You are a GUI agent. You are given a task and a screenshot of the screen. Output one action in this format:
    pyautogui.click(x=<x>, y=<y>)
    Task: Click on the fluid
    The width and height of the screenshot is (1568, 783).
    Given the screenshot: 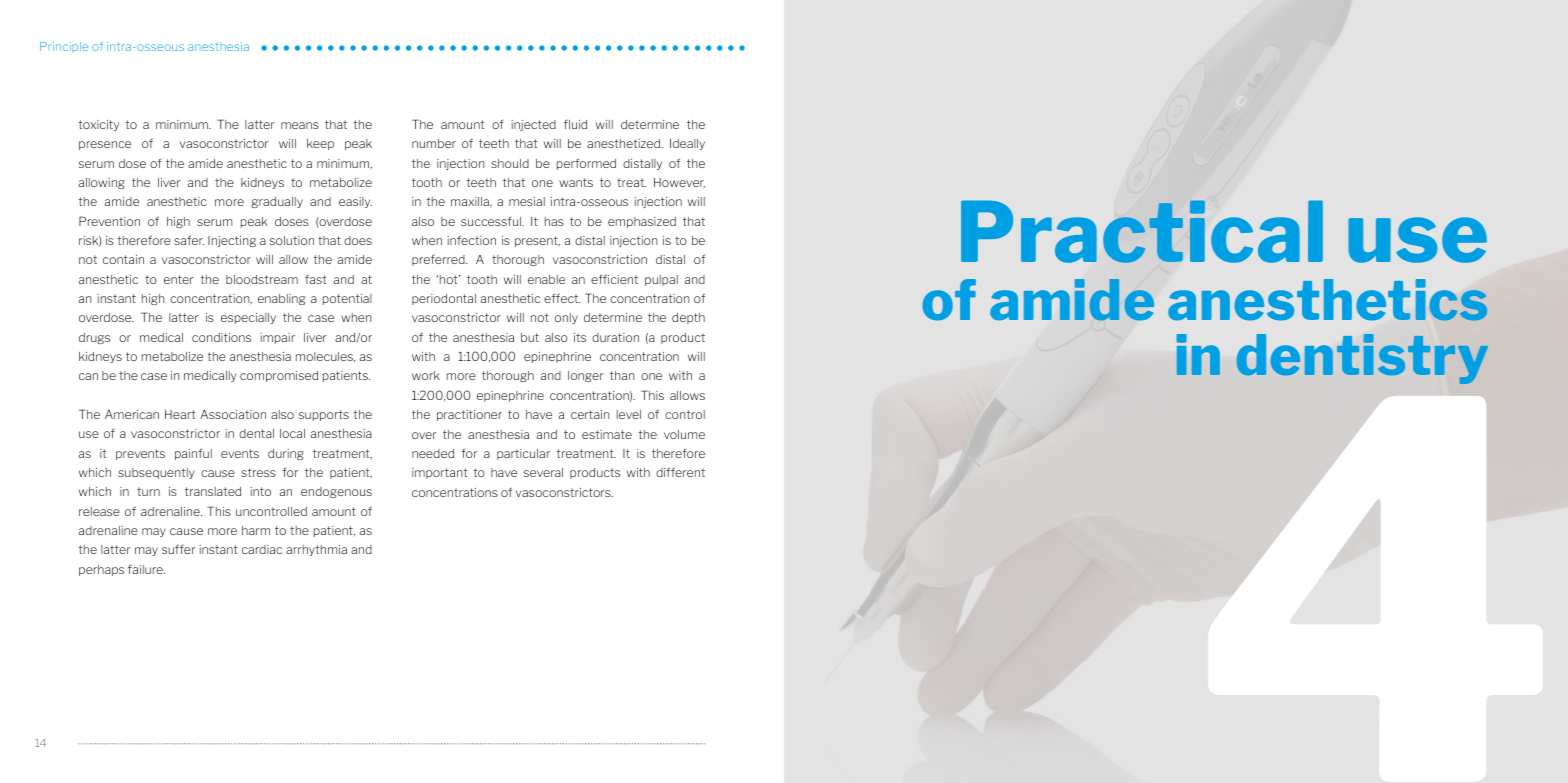 What is the action you would take?
    pyautogui.click(x=575, y=124)
